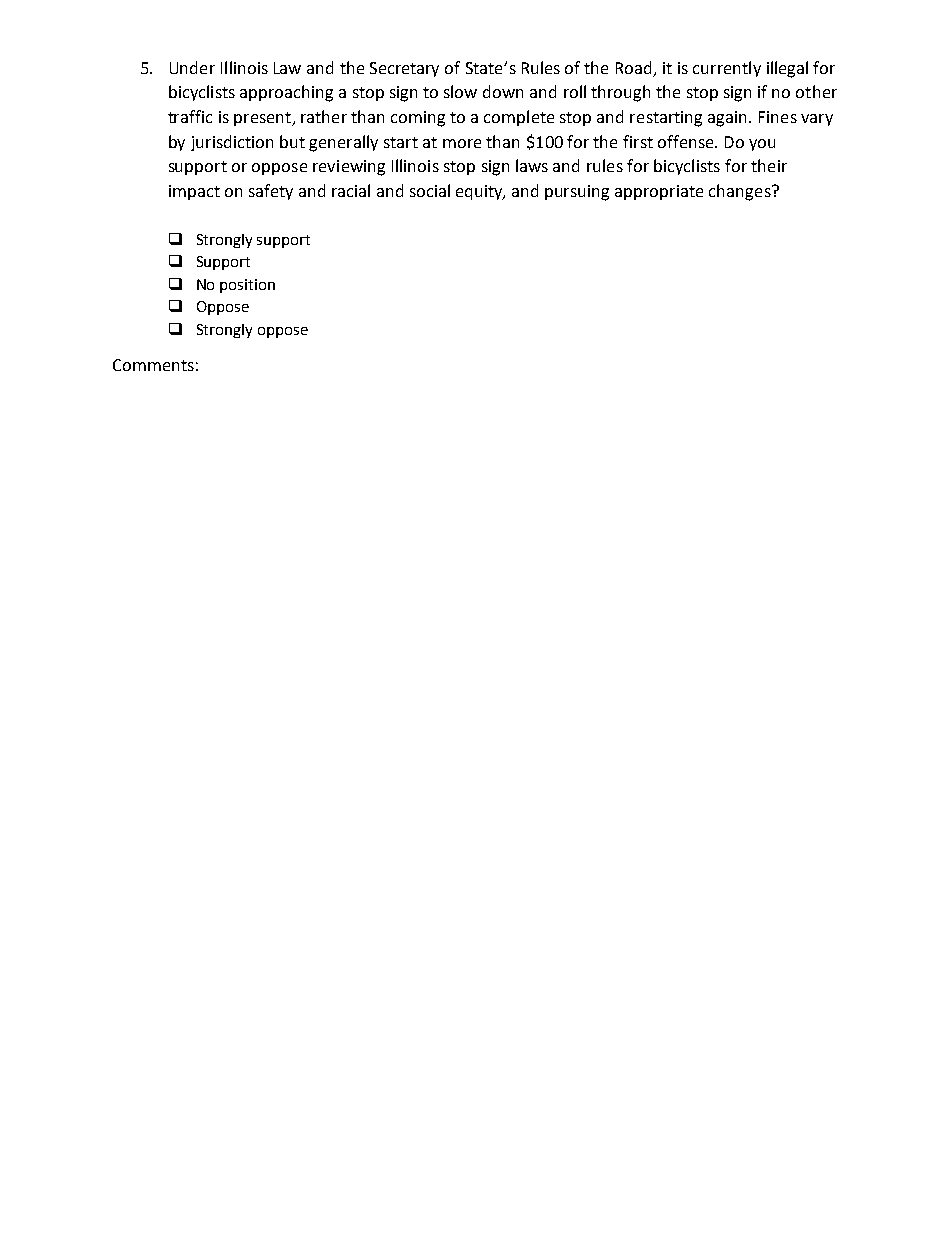 The image size is (952, 1233). I want to click on changes, so click(741, 192).
